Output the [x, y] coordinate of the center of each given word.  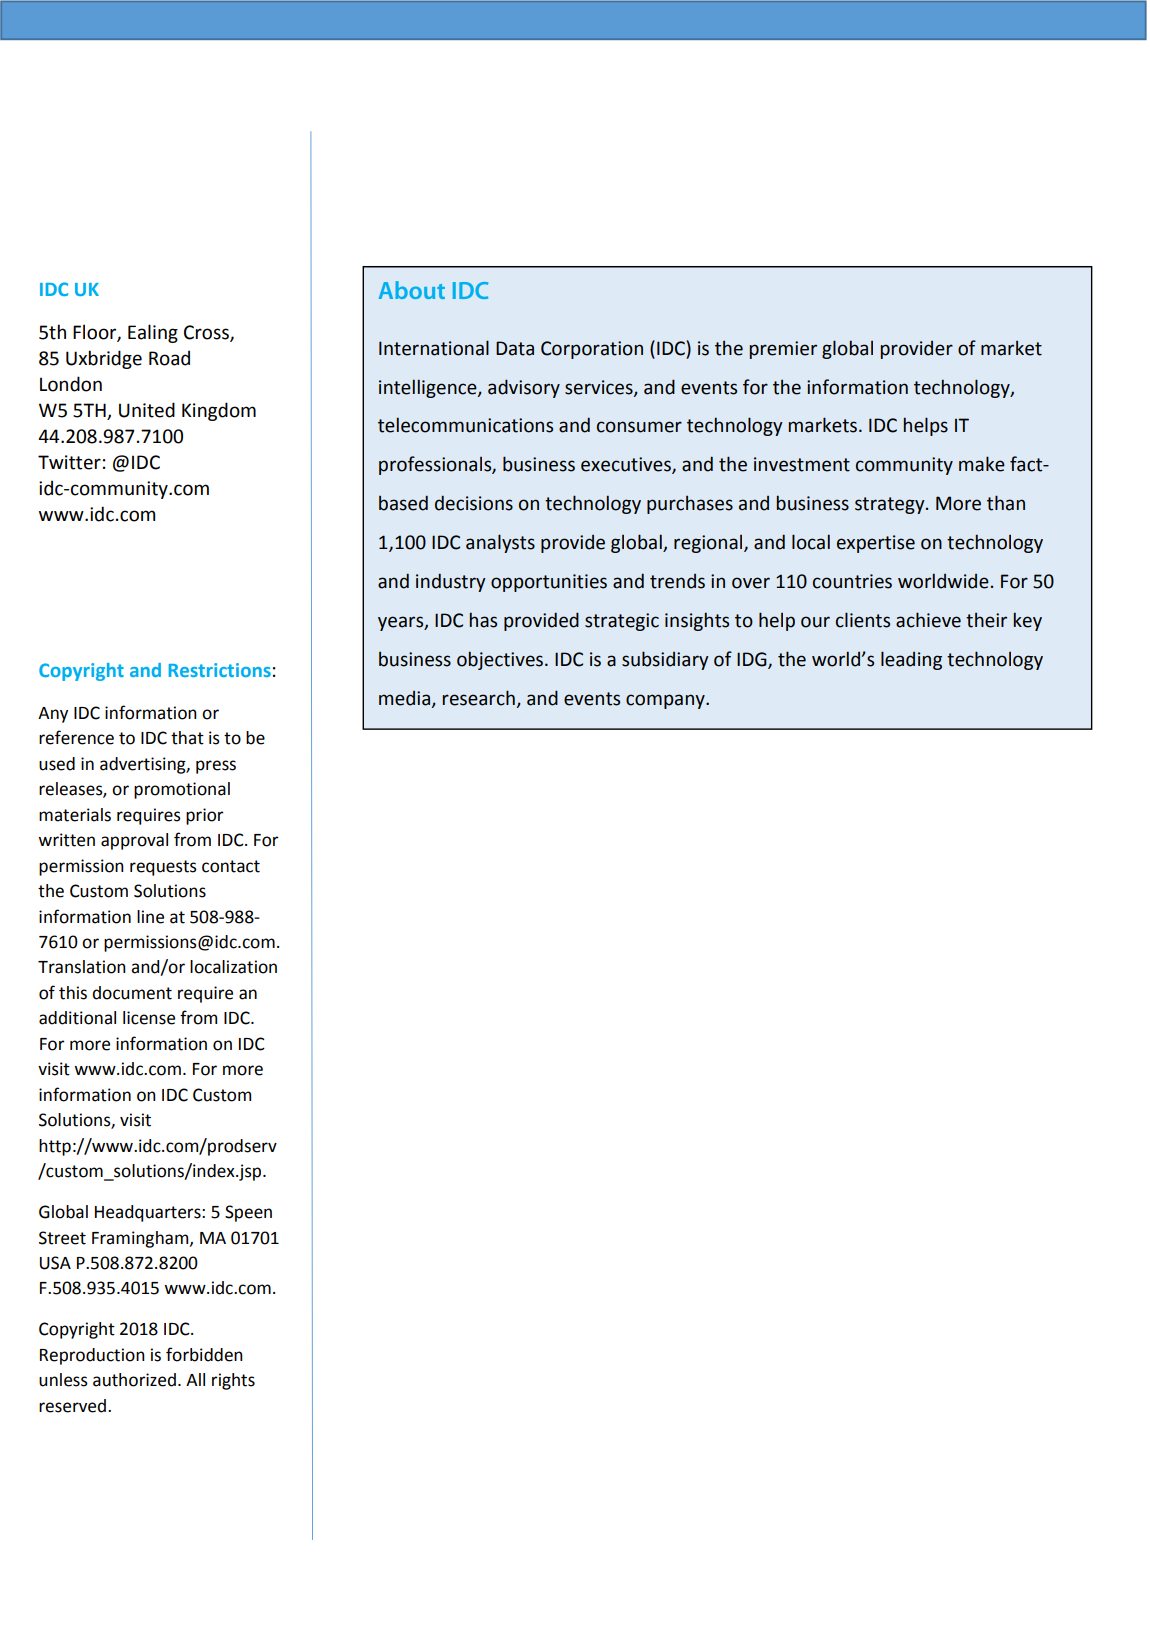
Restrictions [220, 670]
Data [515, 348]
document [132, 993]
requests [163, 868]
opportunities [549, 583]
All [195, 1379]
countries [852, 581]
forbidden [204, 1354]
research [478, 698]
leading [911, 660]
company [666, 701]
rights [233, 1381]
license [149, 1018]
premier [783, 350]
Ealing [153, 333]
